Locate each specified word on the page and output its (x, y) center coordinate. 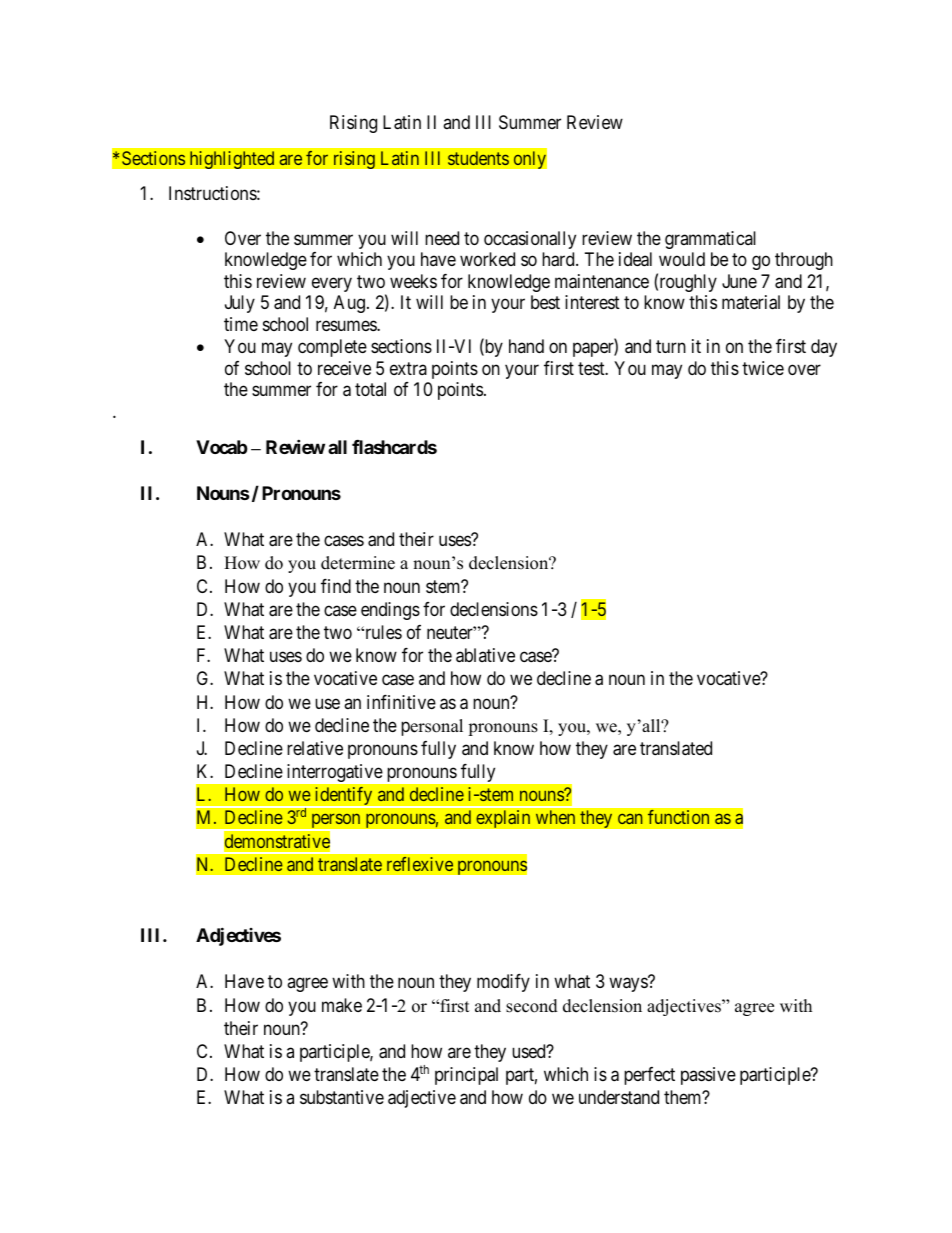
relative (315, 748)
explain (503, 819)
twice (763, 368)
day (824, 348)
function (678, 817)
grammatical (710, 240)
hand (526, 346)
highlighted (232, 160)
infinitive (401, 702)
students (478, 158)
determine (358, 563)
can (630, 819)
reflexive (420, 864)
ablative (485, 655)
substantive (342, 1097)
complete (332, 348)
